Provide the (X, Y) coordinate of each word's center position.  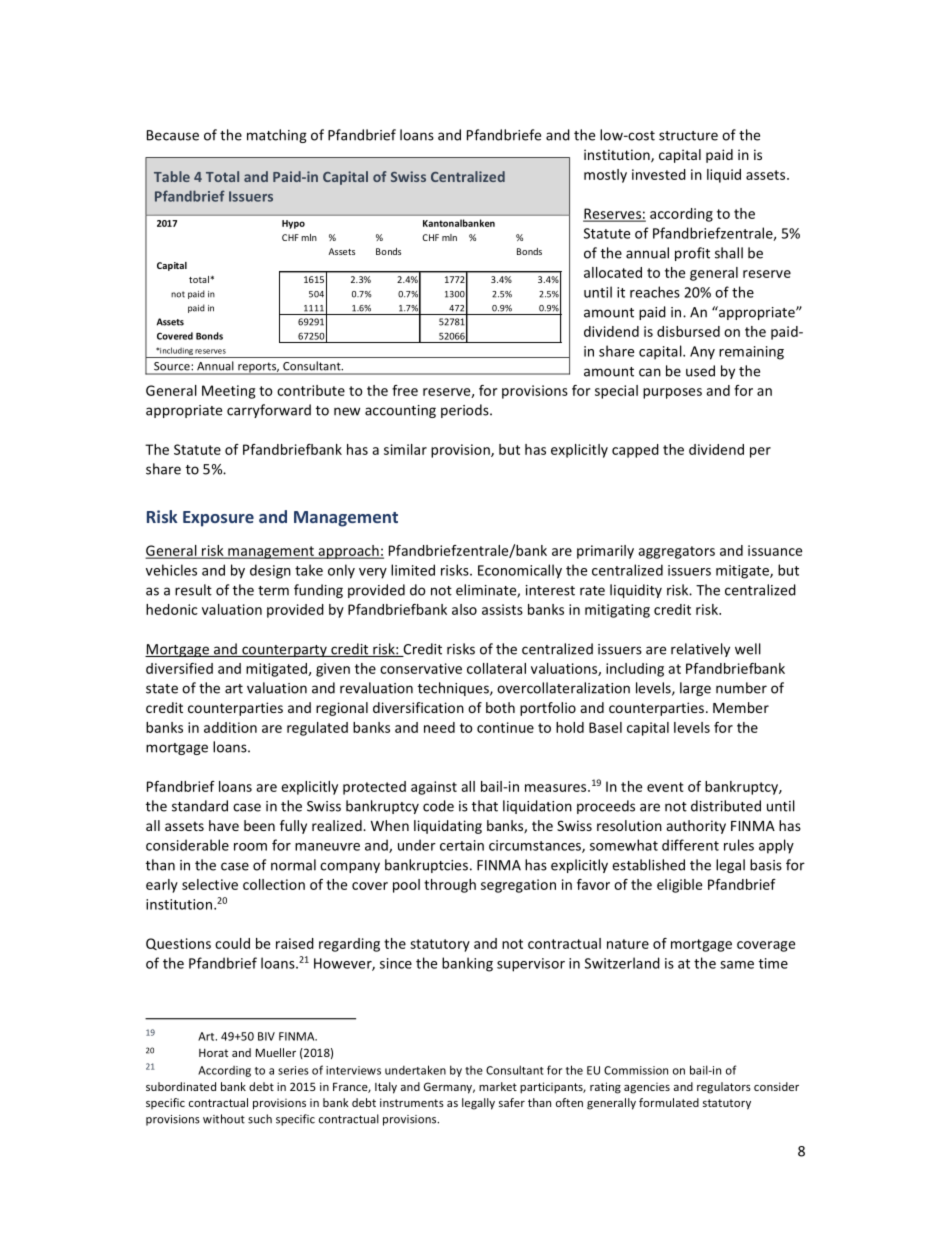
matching (277, 136)
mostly (605, 176)
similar (405, 449)
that (485, 806)
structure (688, 136)
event (665, 787)
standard (200, 806)
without (224, 1119)
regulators (724, 1088)
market (498, 1086)
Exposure (218, 519)
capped (635, 451)
